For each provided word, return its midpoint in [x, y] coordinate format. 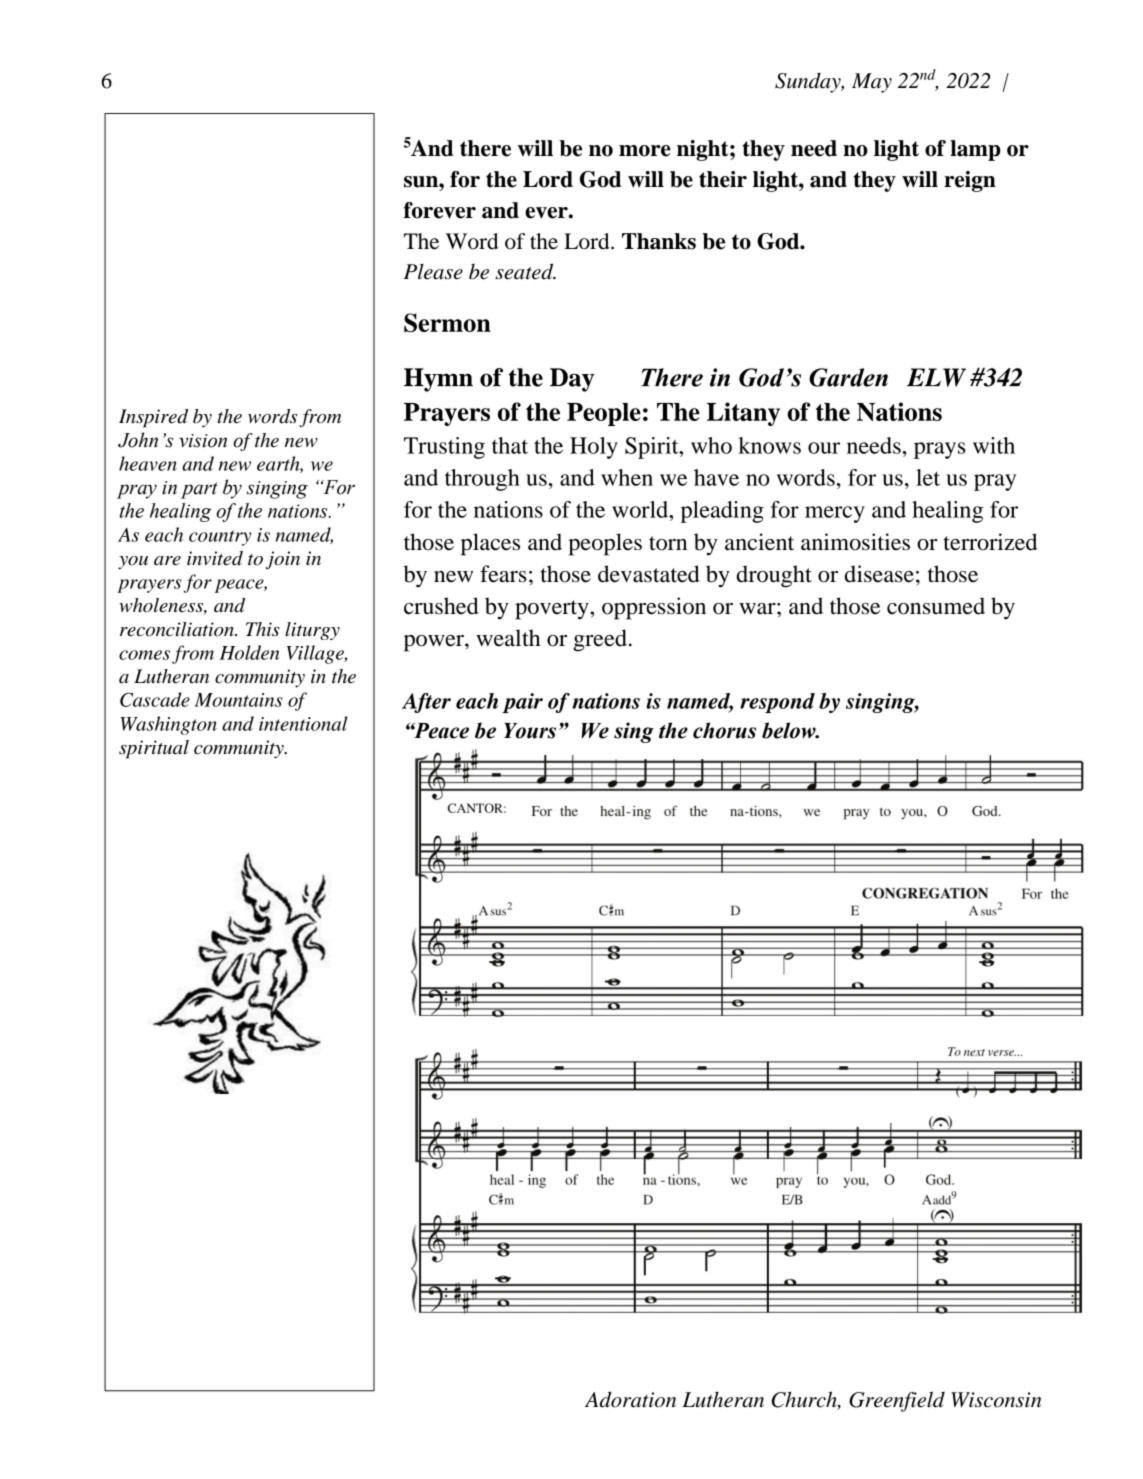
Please [433, 272]
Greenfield [897, 1401]
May [872, 83]
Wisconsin [996, 1400]
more [645, 151]
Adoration [630, 1399]
